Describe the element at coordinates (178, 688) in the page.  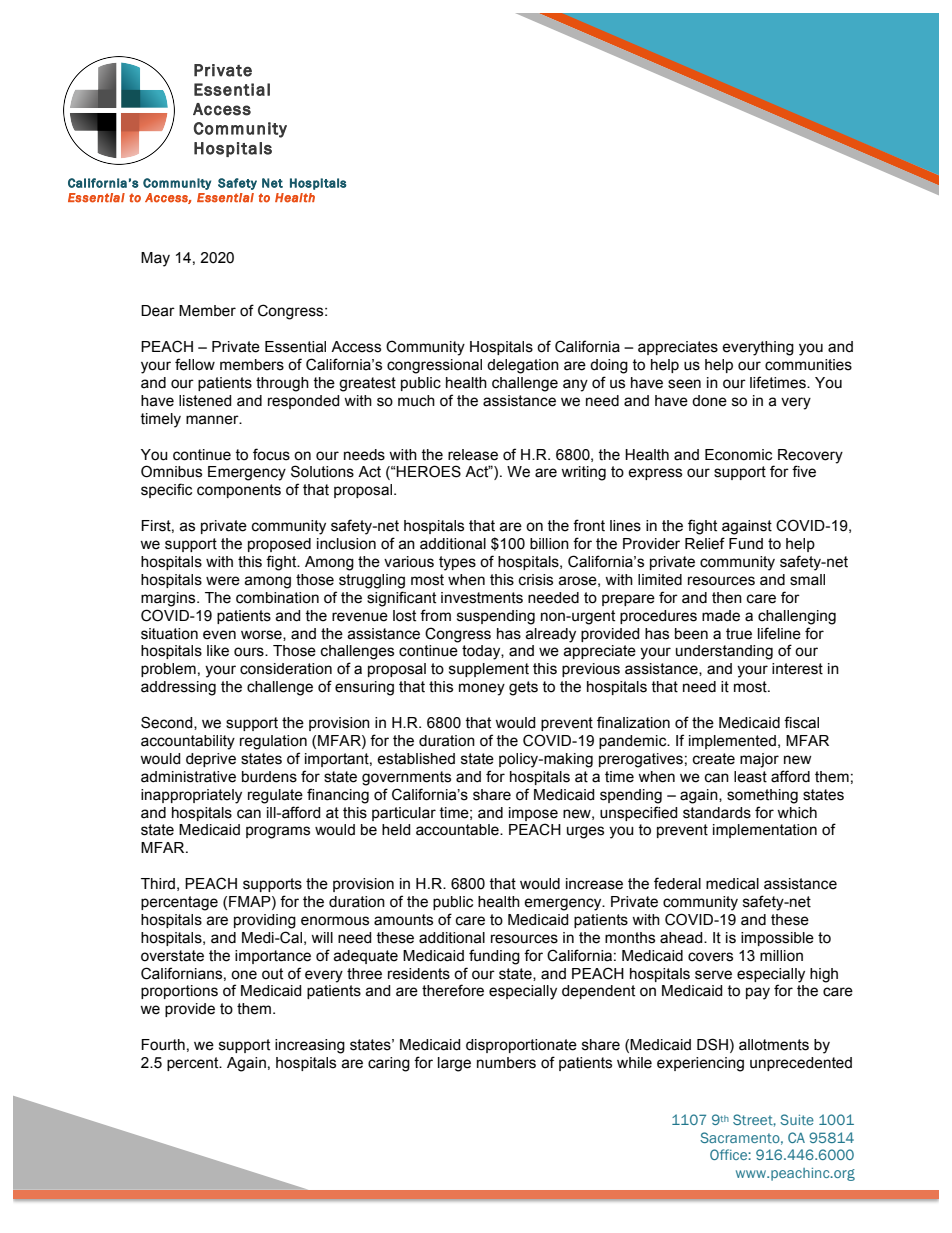
I see `addressing` at that location.
